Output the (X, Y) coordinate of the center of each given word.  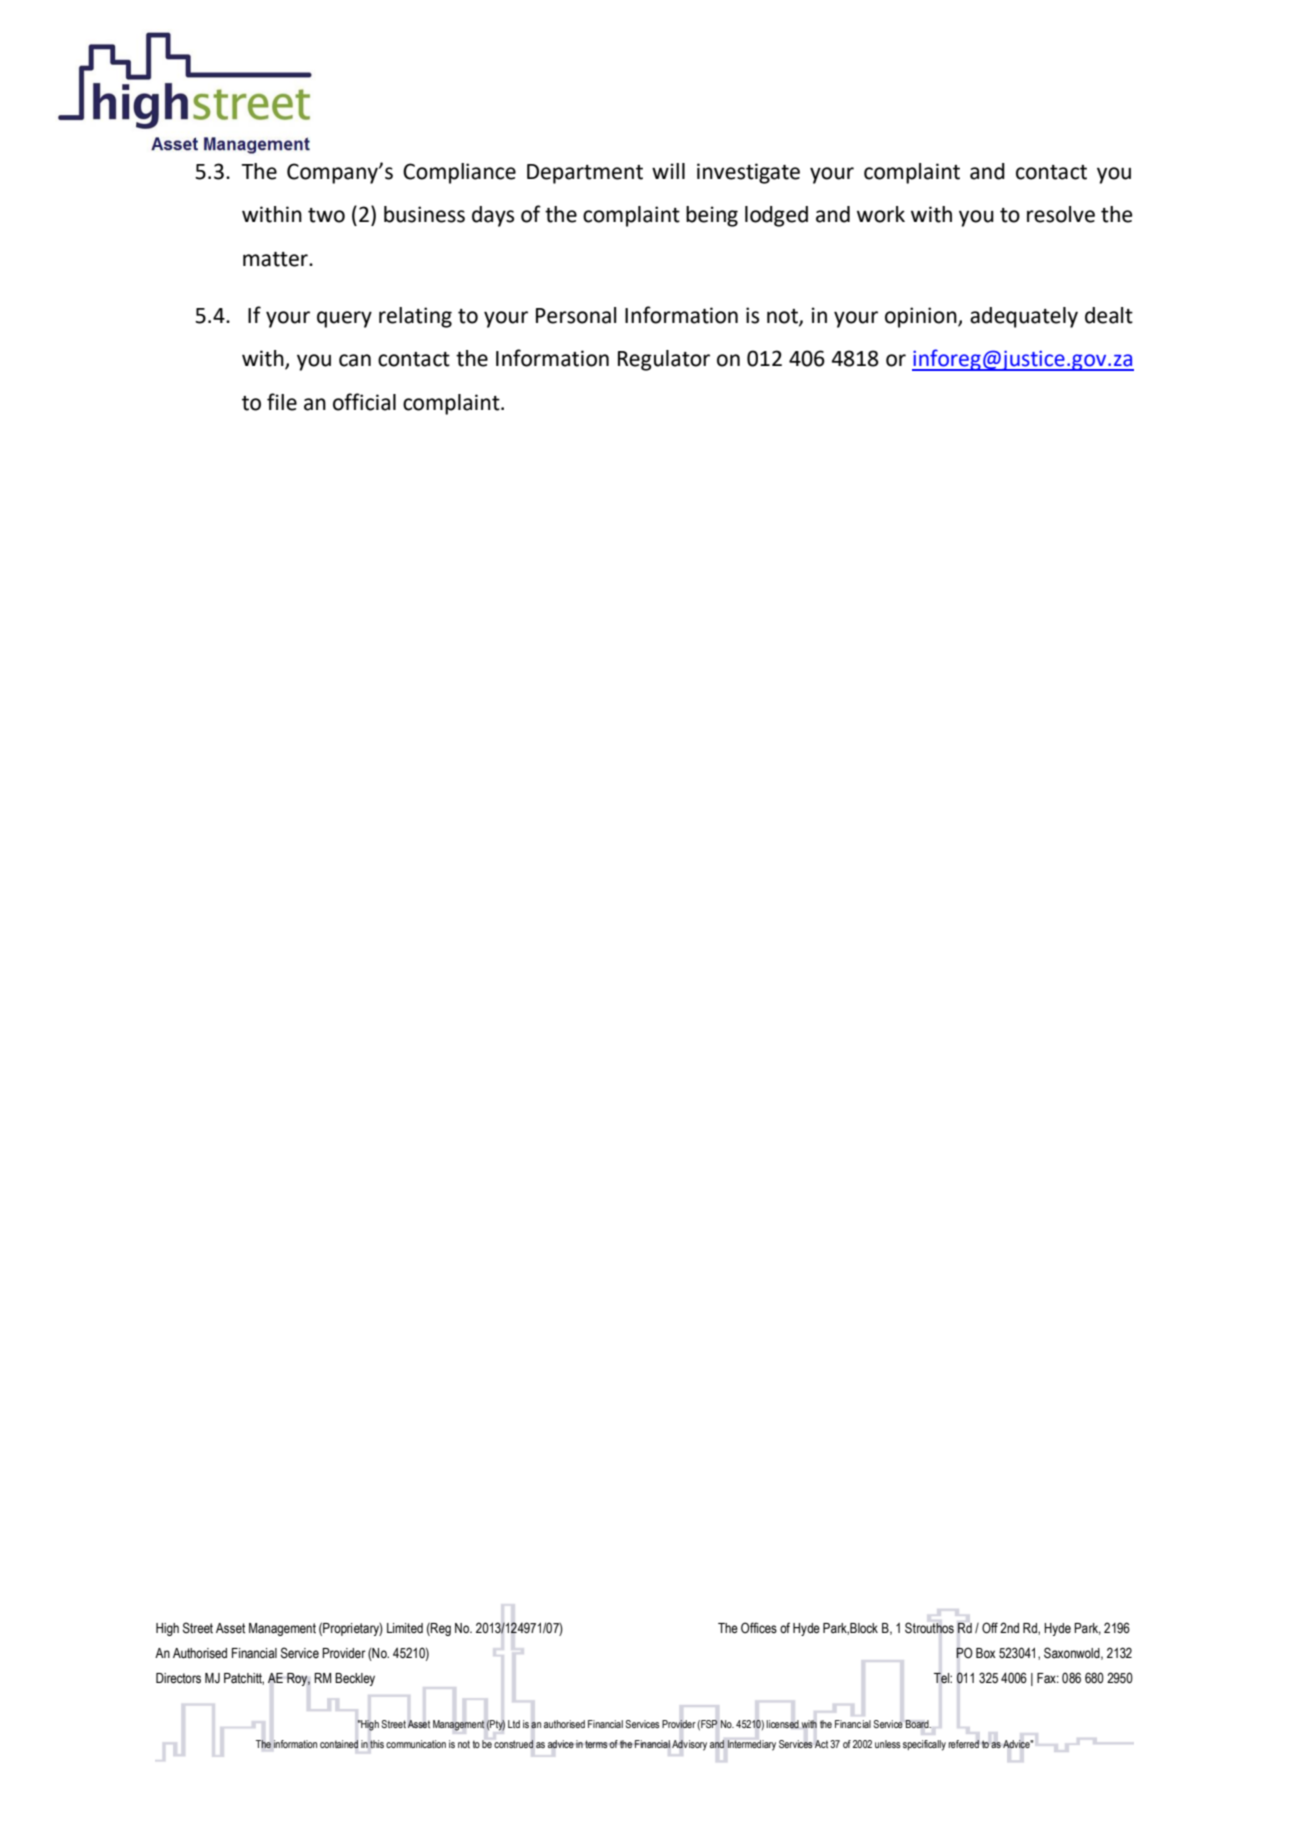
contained (339, 1744)
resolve (1061, 214)
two (326, 215)
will (668, 171)
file (282, 402)
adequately (1024, 317)
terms (596, 1744)
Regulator (664, 360)
